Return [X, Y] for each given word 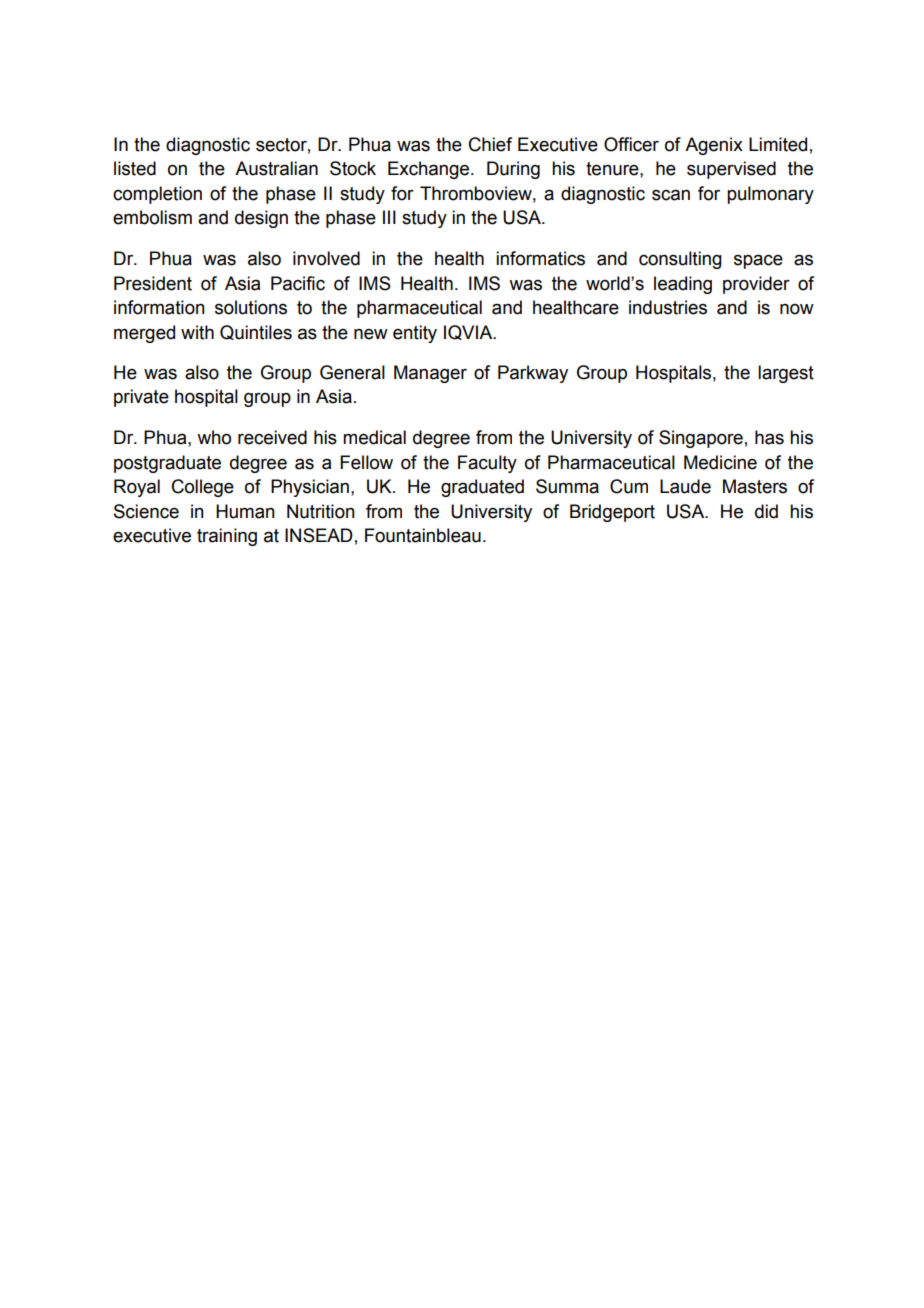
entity [415, 334]
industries [668, 307]
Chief [490, 144]
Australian [276, 168]
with [197, 332]
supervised [731, 170]
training [227, 537]
